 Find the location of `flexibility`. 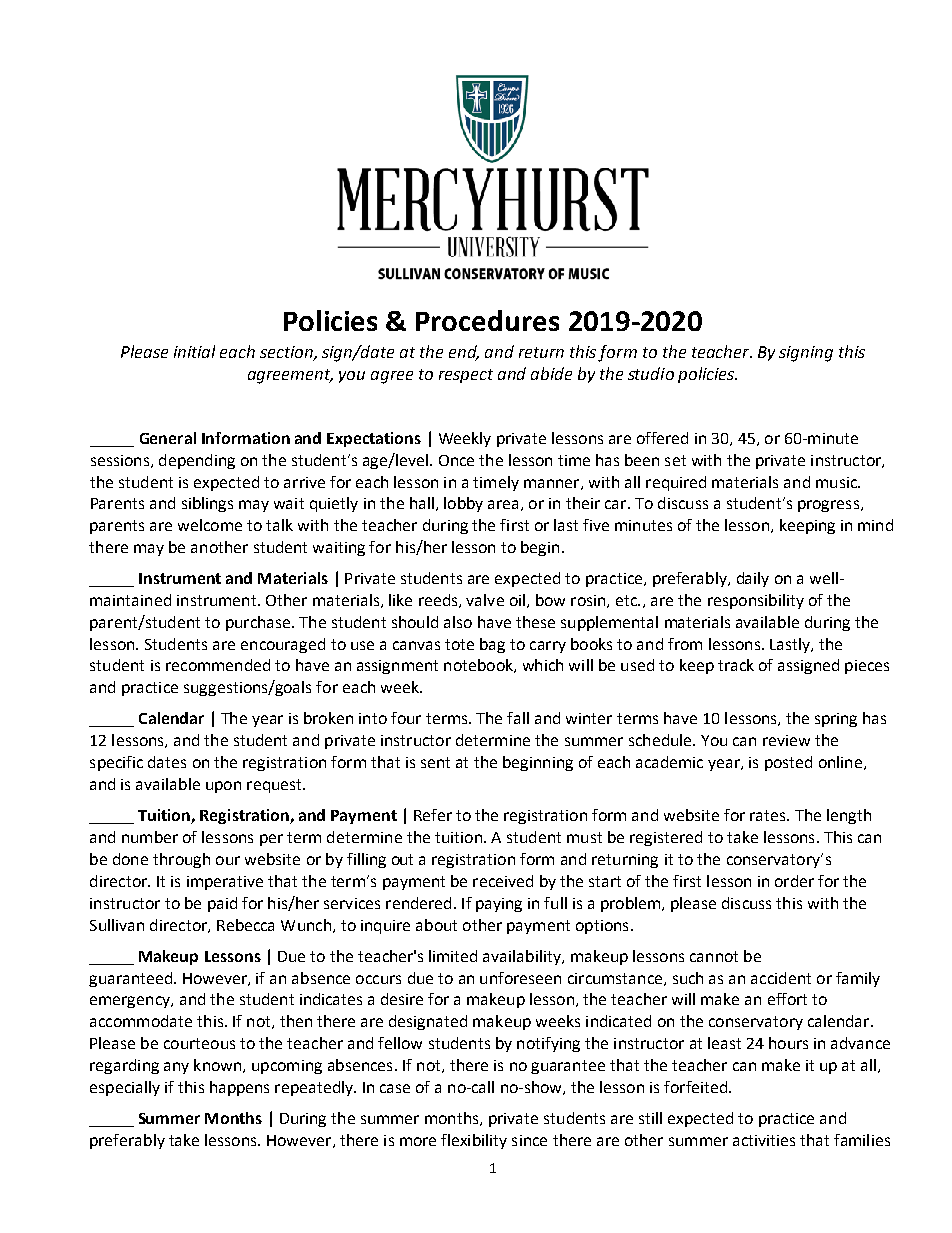

flexibility is located at coordinates (474, 1141).
